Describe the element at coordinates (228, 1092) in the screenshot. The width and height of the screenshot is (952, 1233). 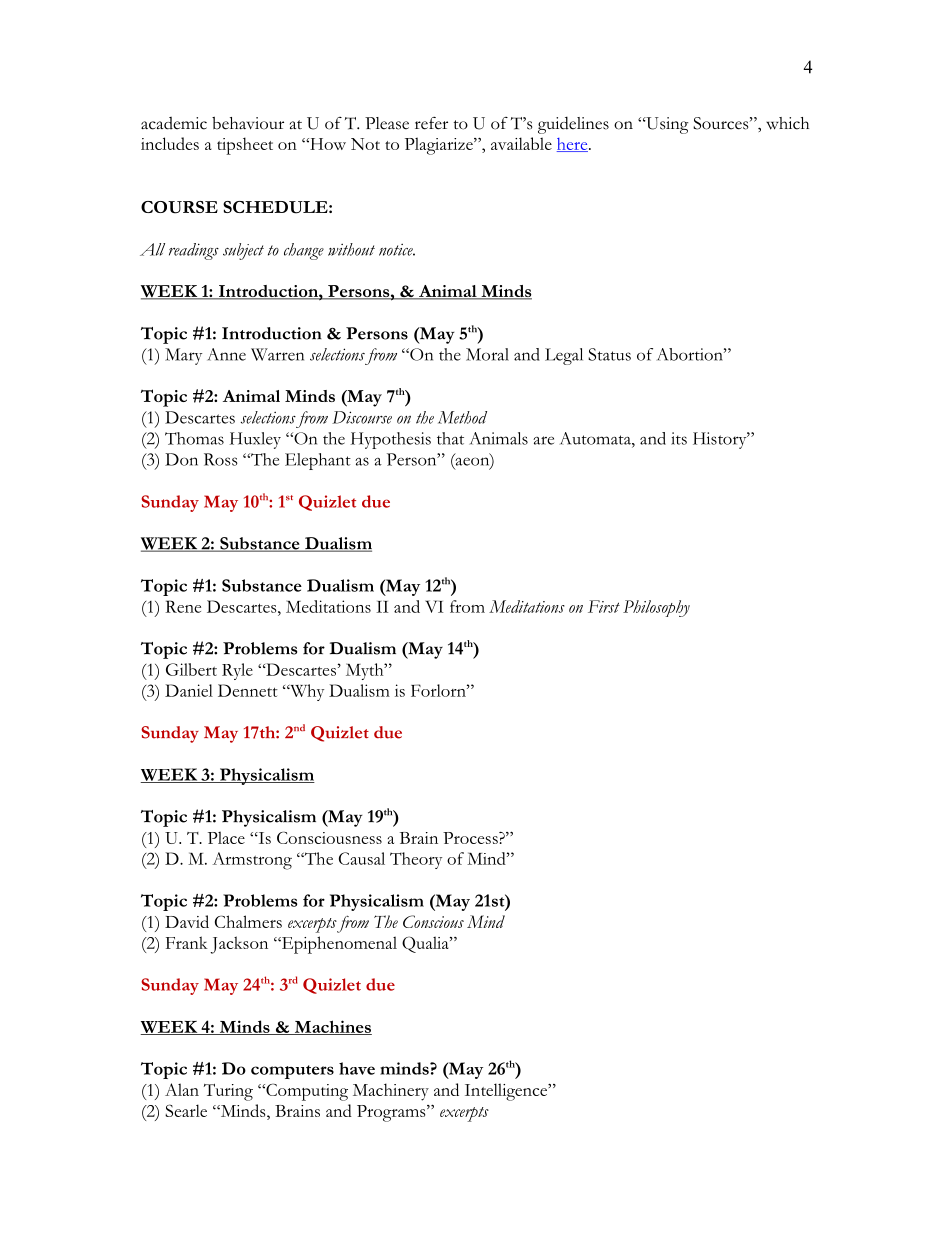
I see `Turing` at that location.
